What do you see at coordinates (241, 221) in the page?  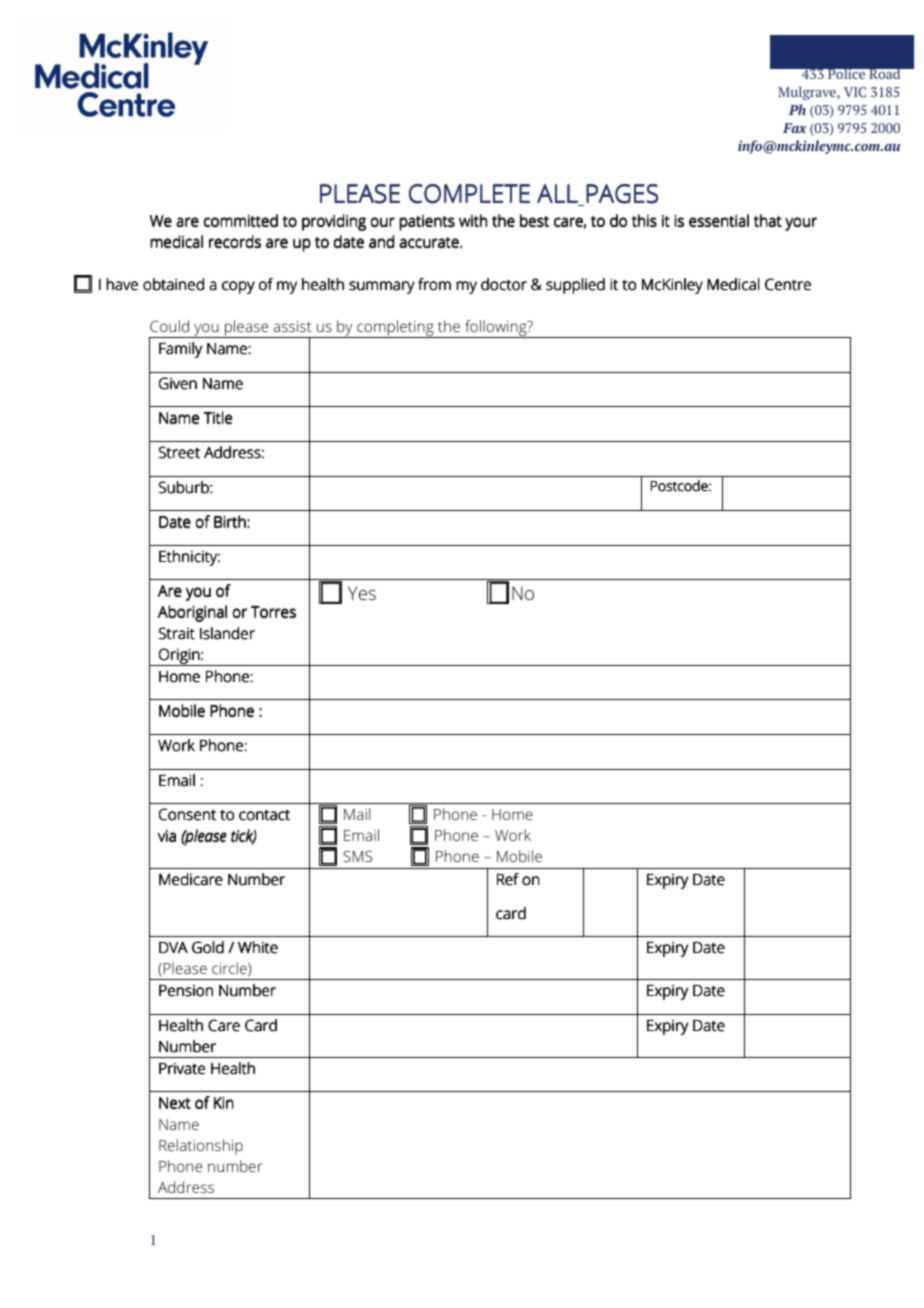 I see `committed` at bounding box center [241, 221].
